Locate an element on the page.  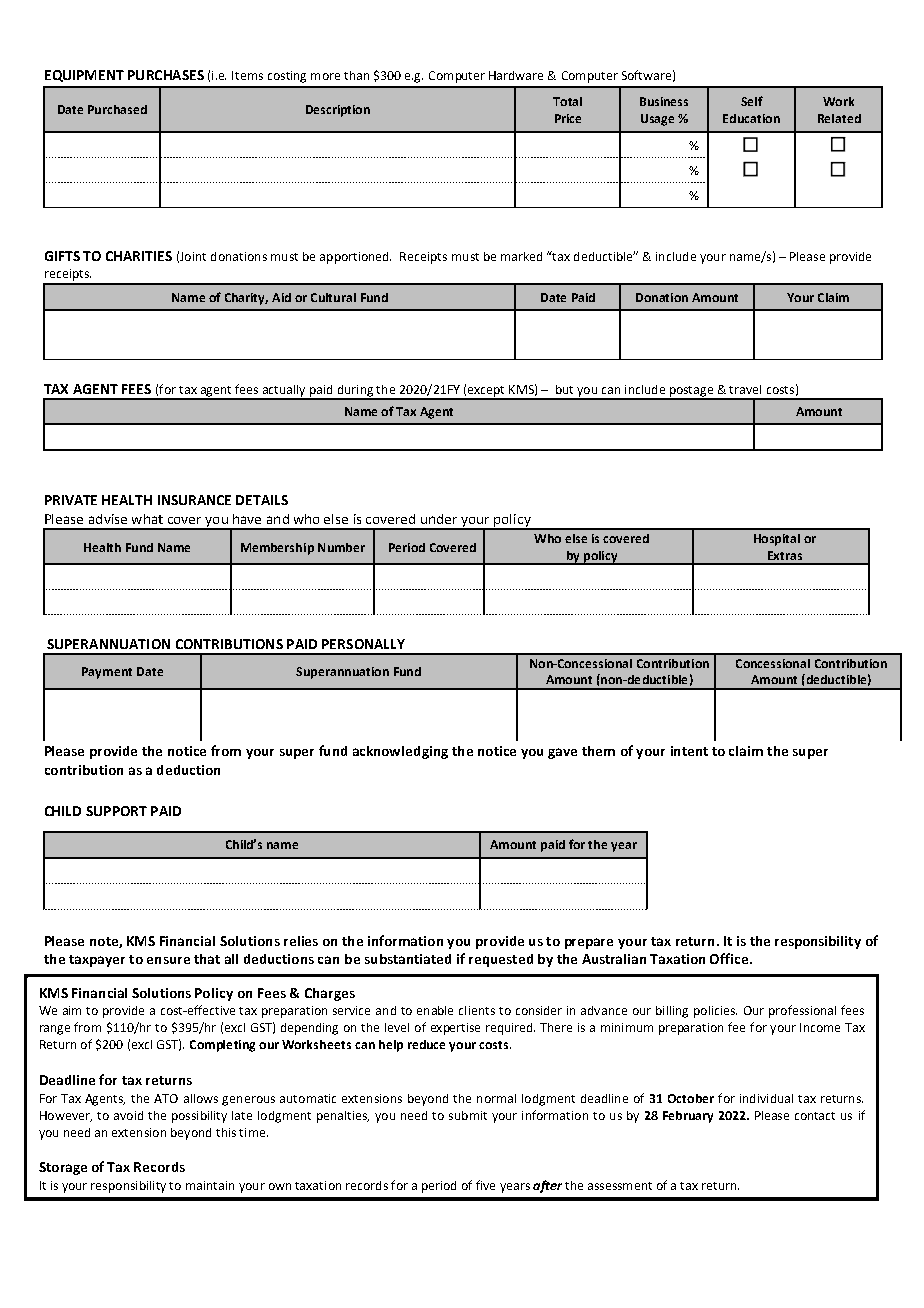
PERSONALLY is located at coordinates (363, 644).
